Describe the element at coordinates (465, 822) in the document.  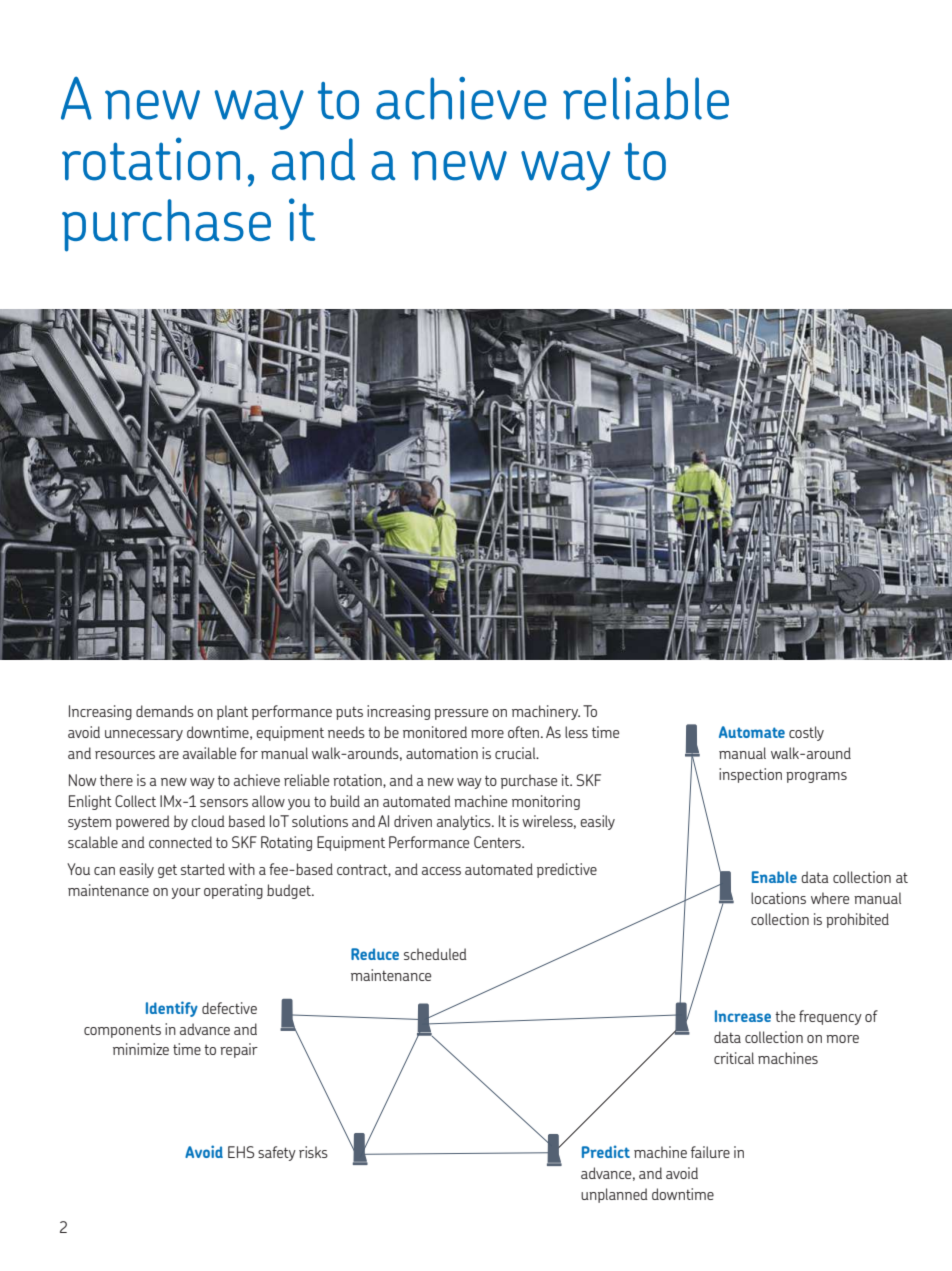
I see `analytics` at that location.
